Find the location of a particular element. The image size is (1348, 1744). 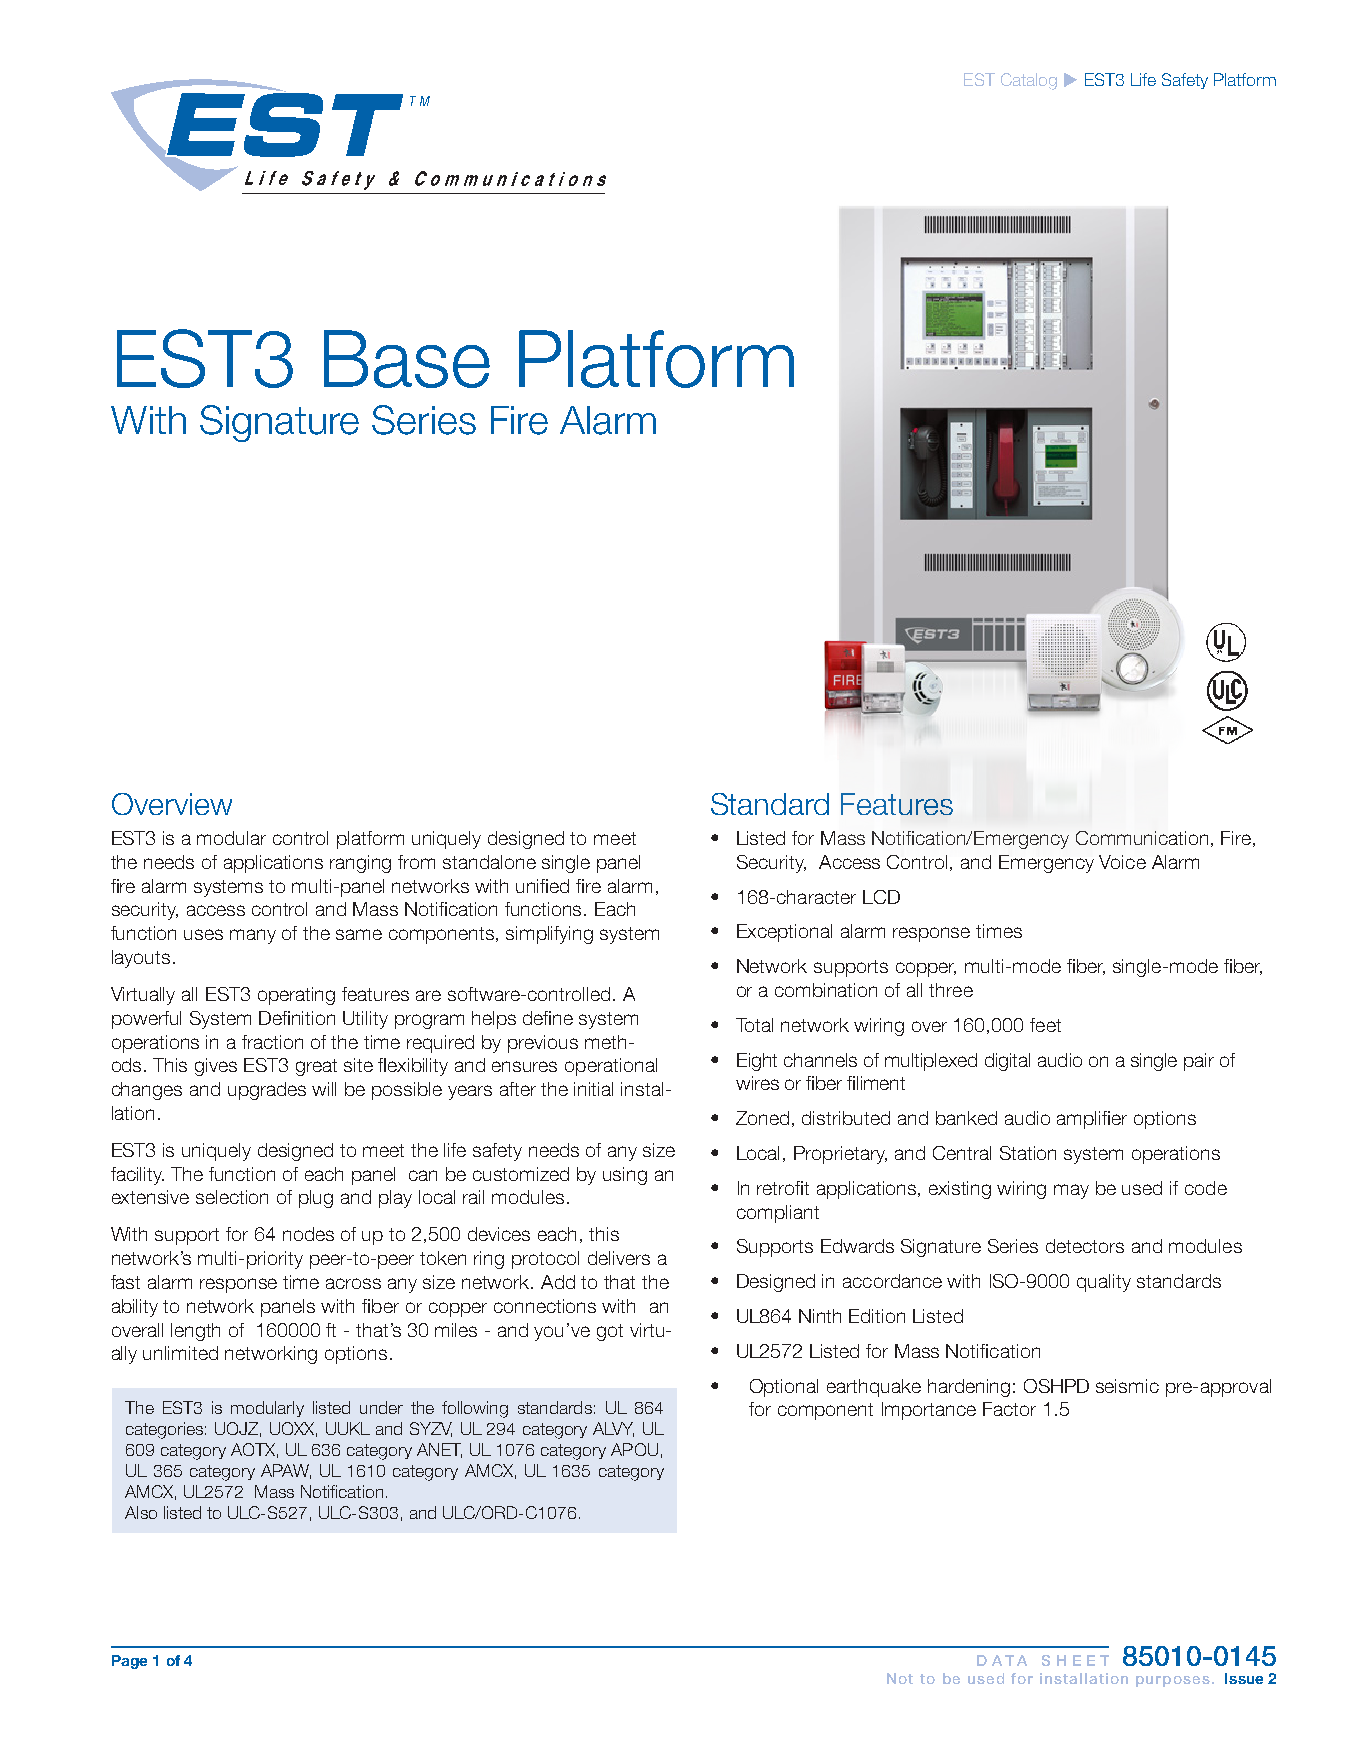

Catalog is located at coordinates (1029, 81).
